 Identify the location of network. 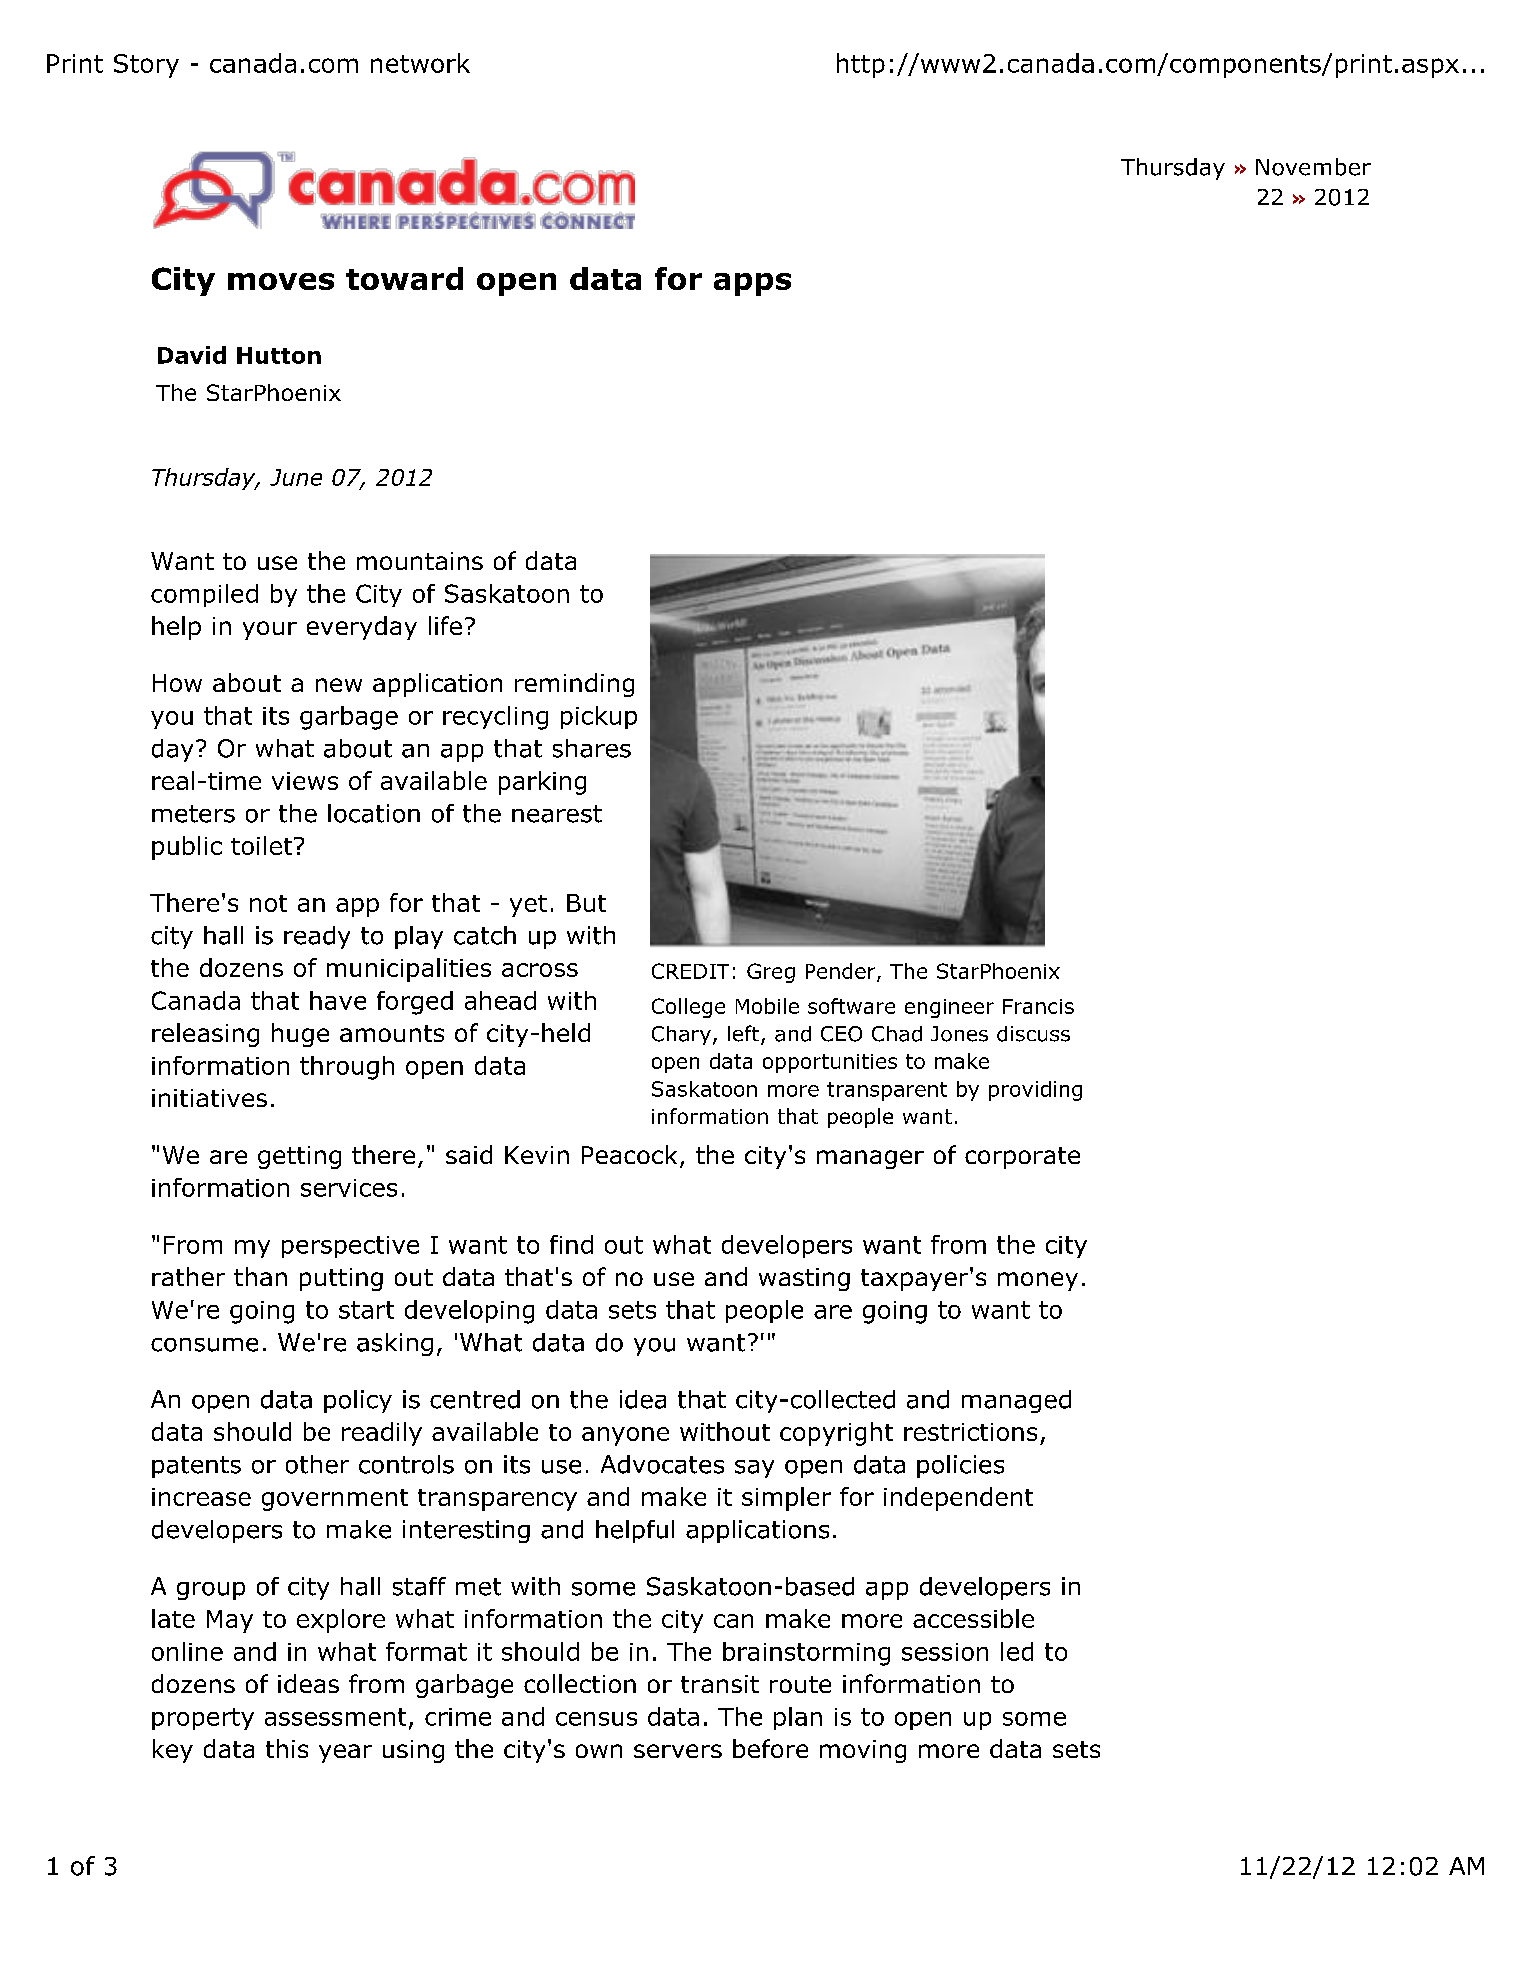
(420, 63).
